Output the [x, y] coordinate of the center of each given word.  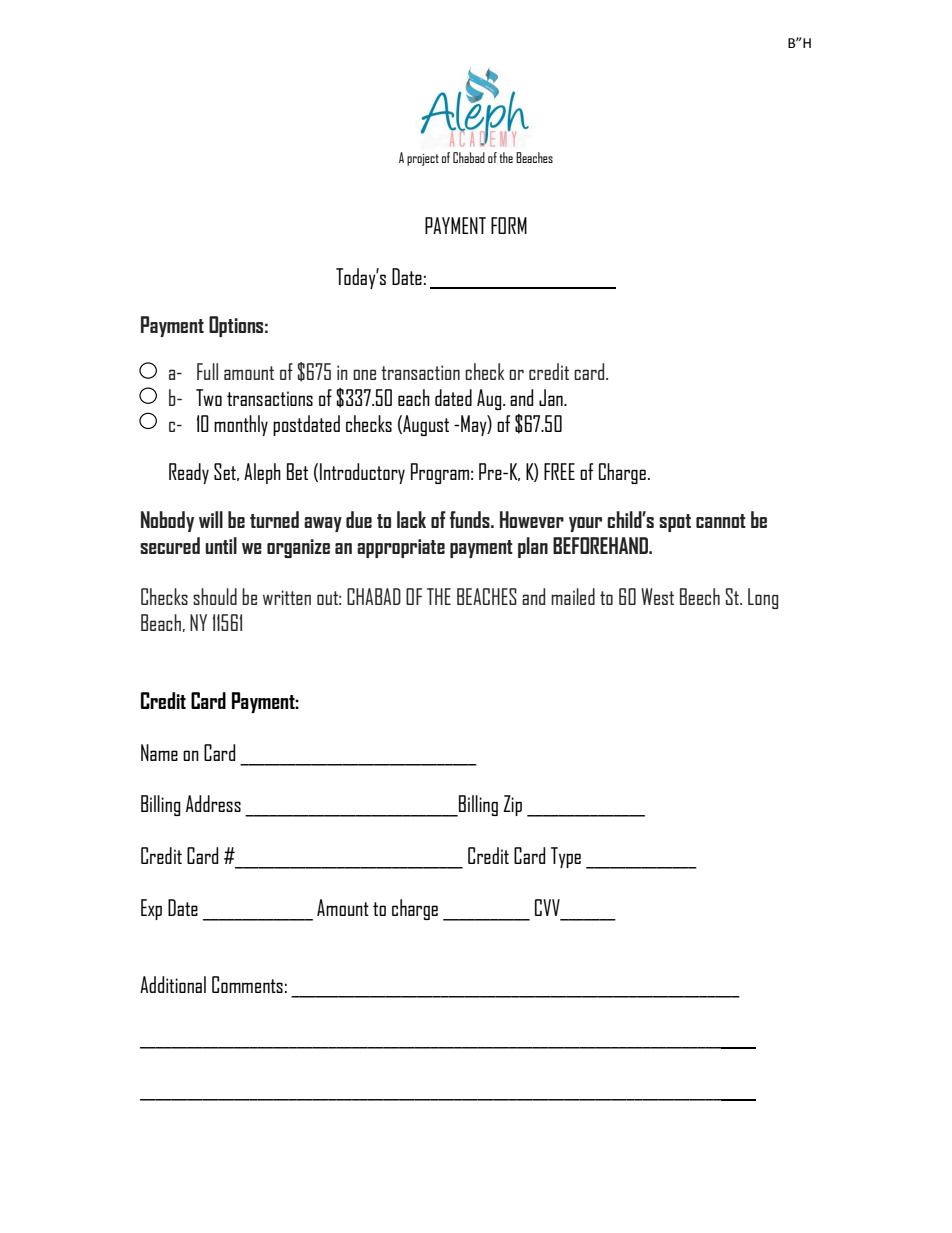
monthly [241, 425]
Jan [552, 397]
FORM [509, 225]
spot [675, 523]
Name [159, 752]
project [423, 160]
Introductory [362, 473]
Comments [247, 984]
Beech [700, 596]
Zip [512, 805]
